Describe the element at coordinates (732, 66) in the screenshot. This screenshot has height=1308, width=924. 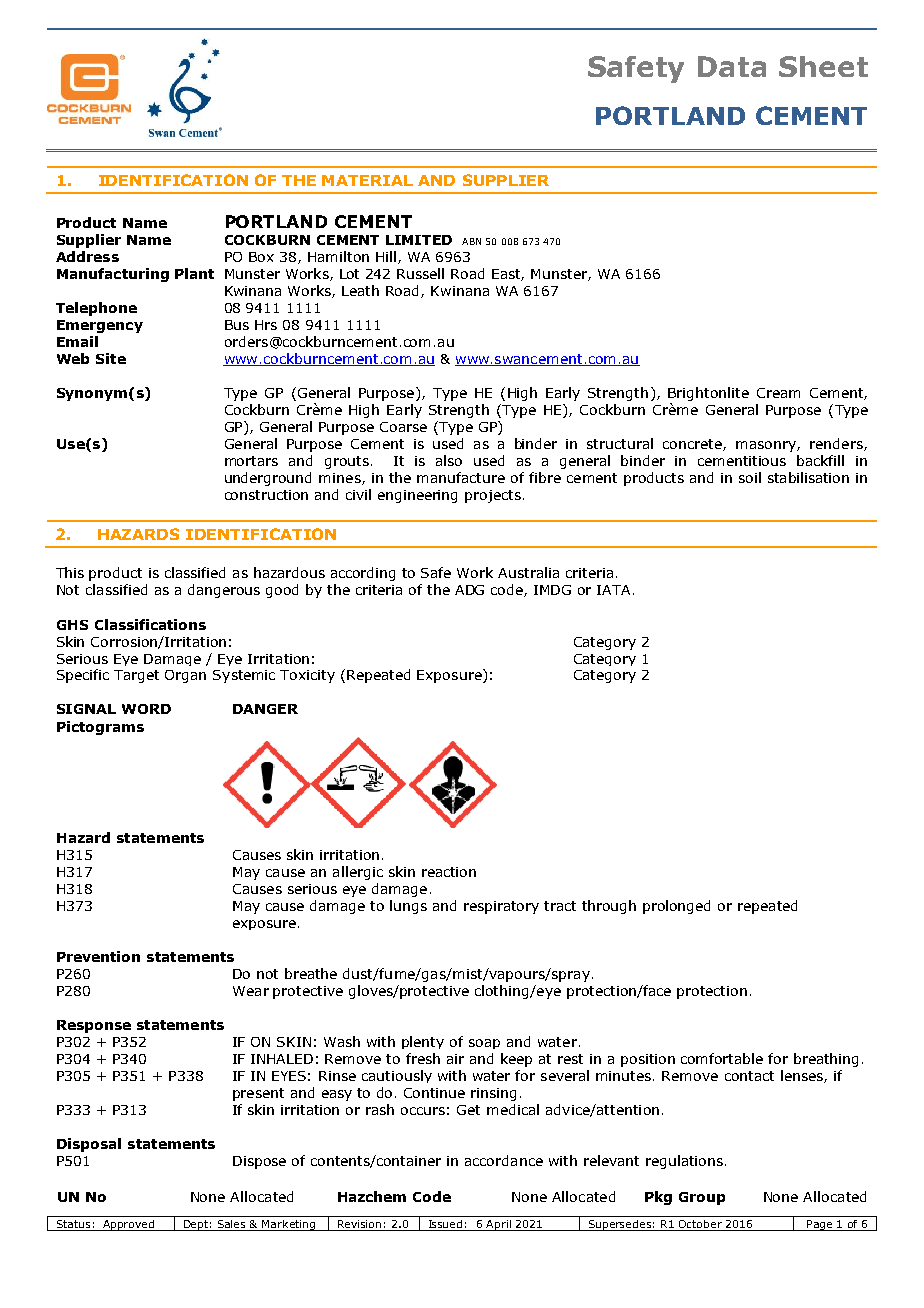
I see `Data` at that location.
